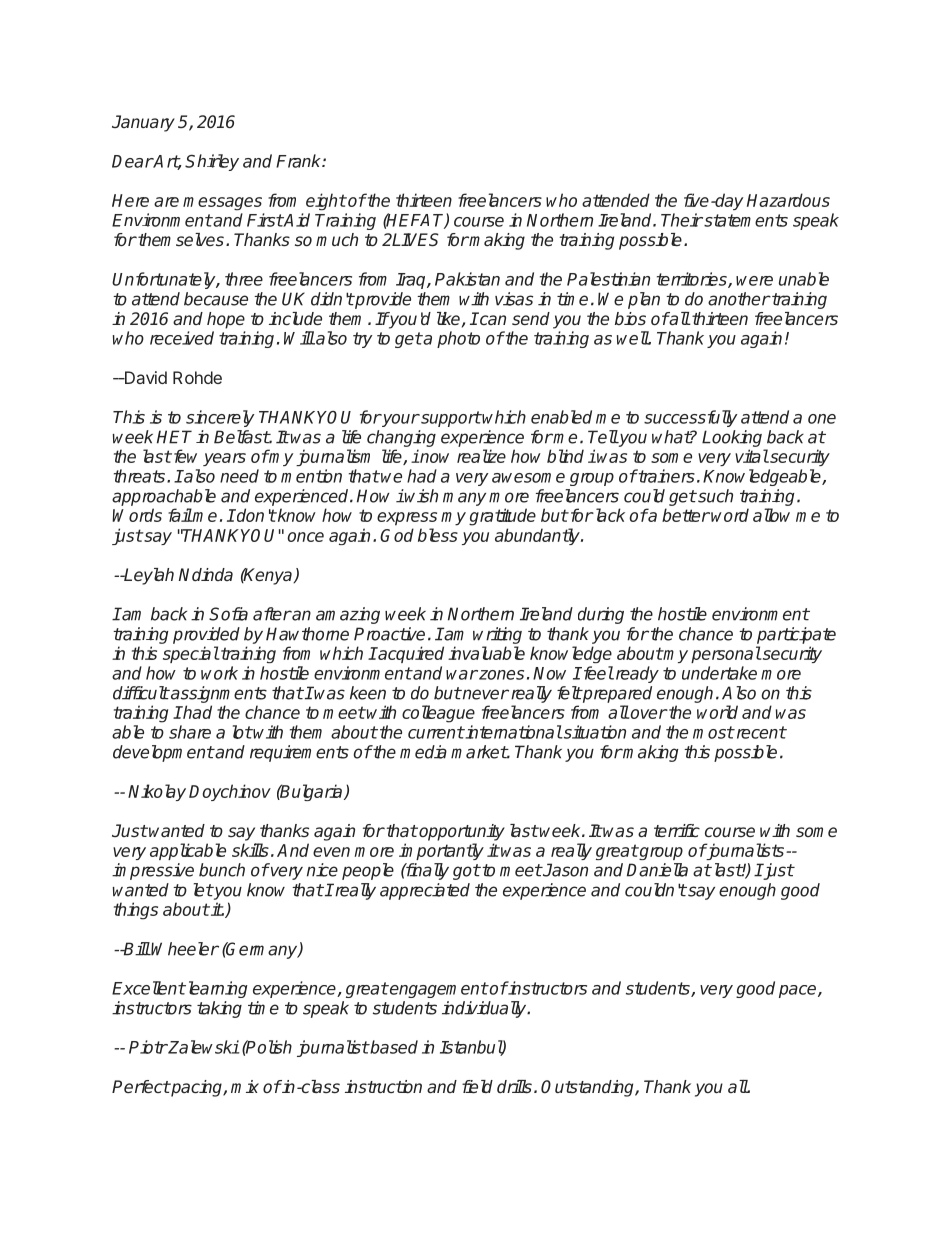  What do you see at coordinates (481, 456) in the document?
I see `realize` at bounding box center [481, 456].
